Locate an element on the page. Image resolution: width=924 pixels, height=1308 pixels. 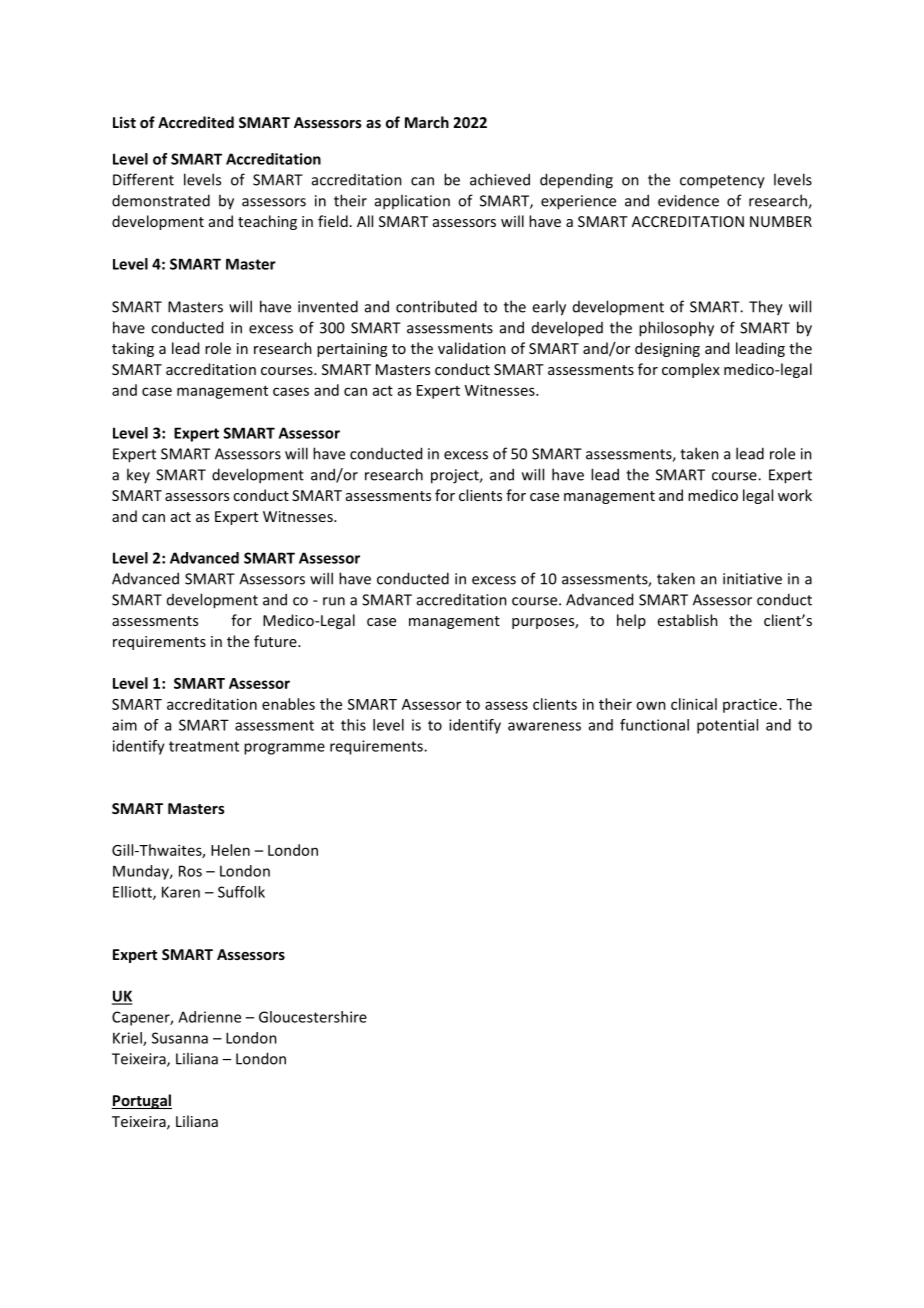
Susanna is located at coordinates (180, 1038).
